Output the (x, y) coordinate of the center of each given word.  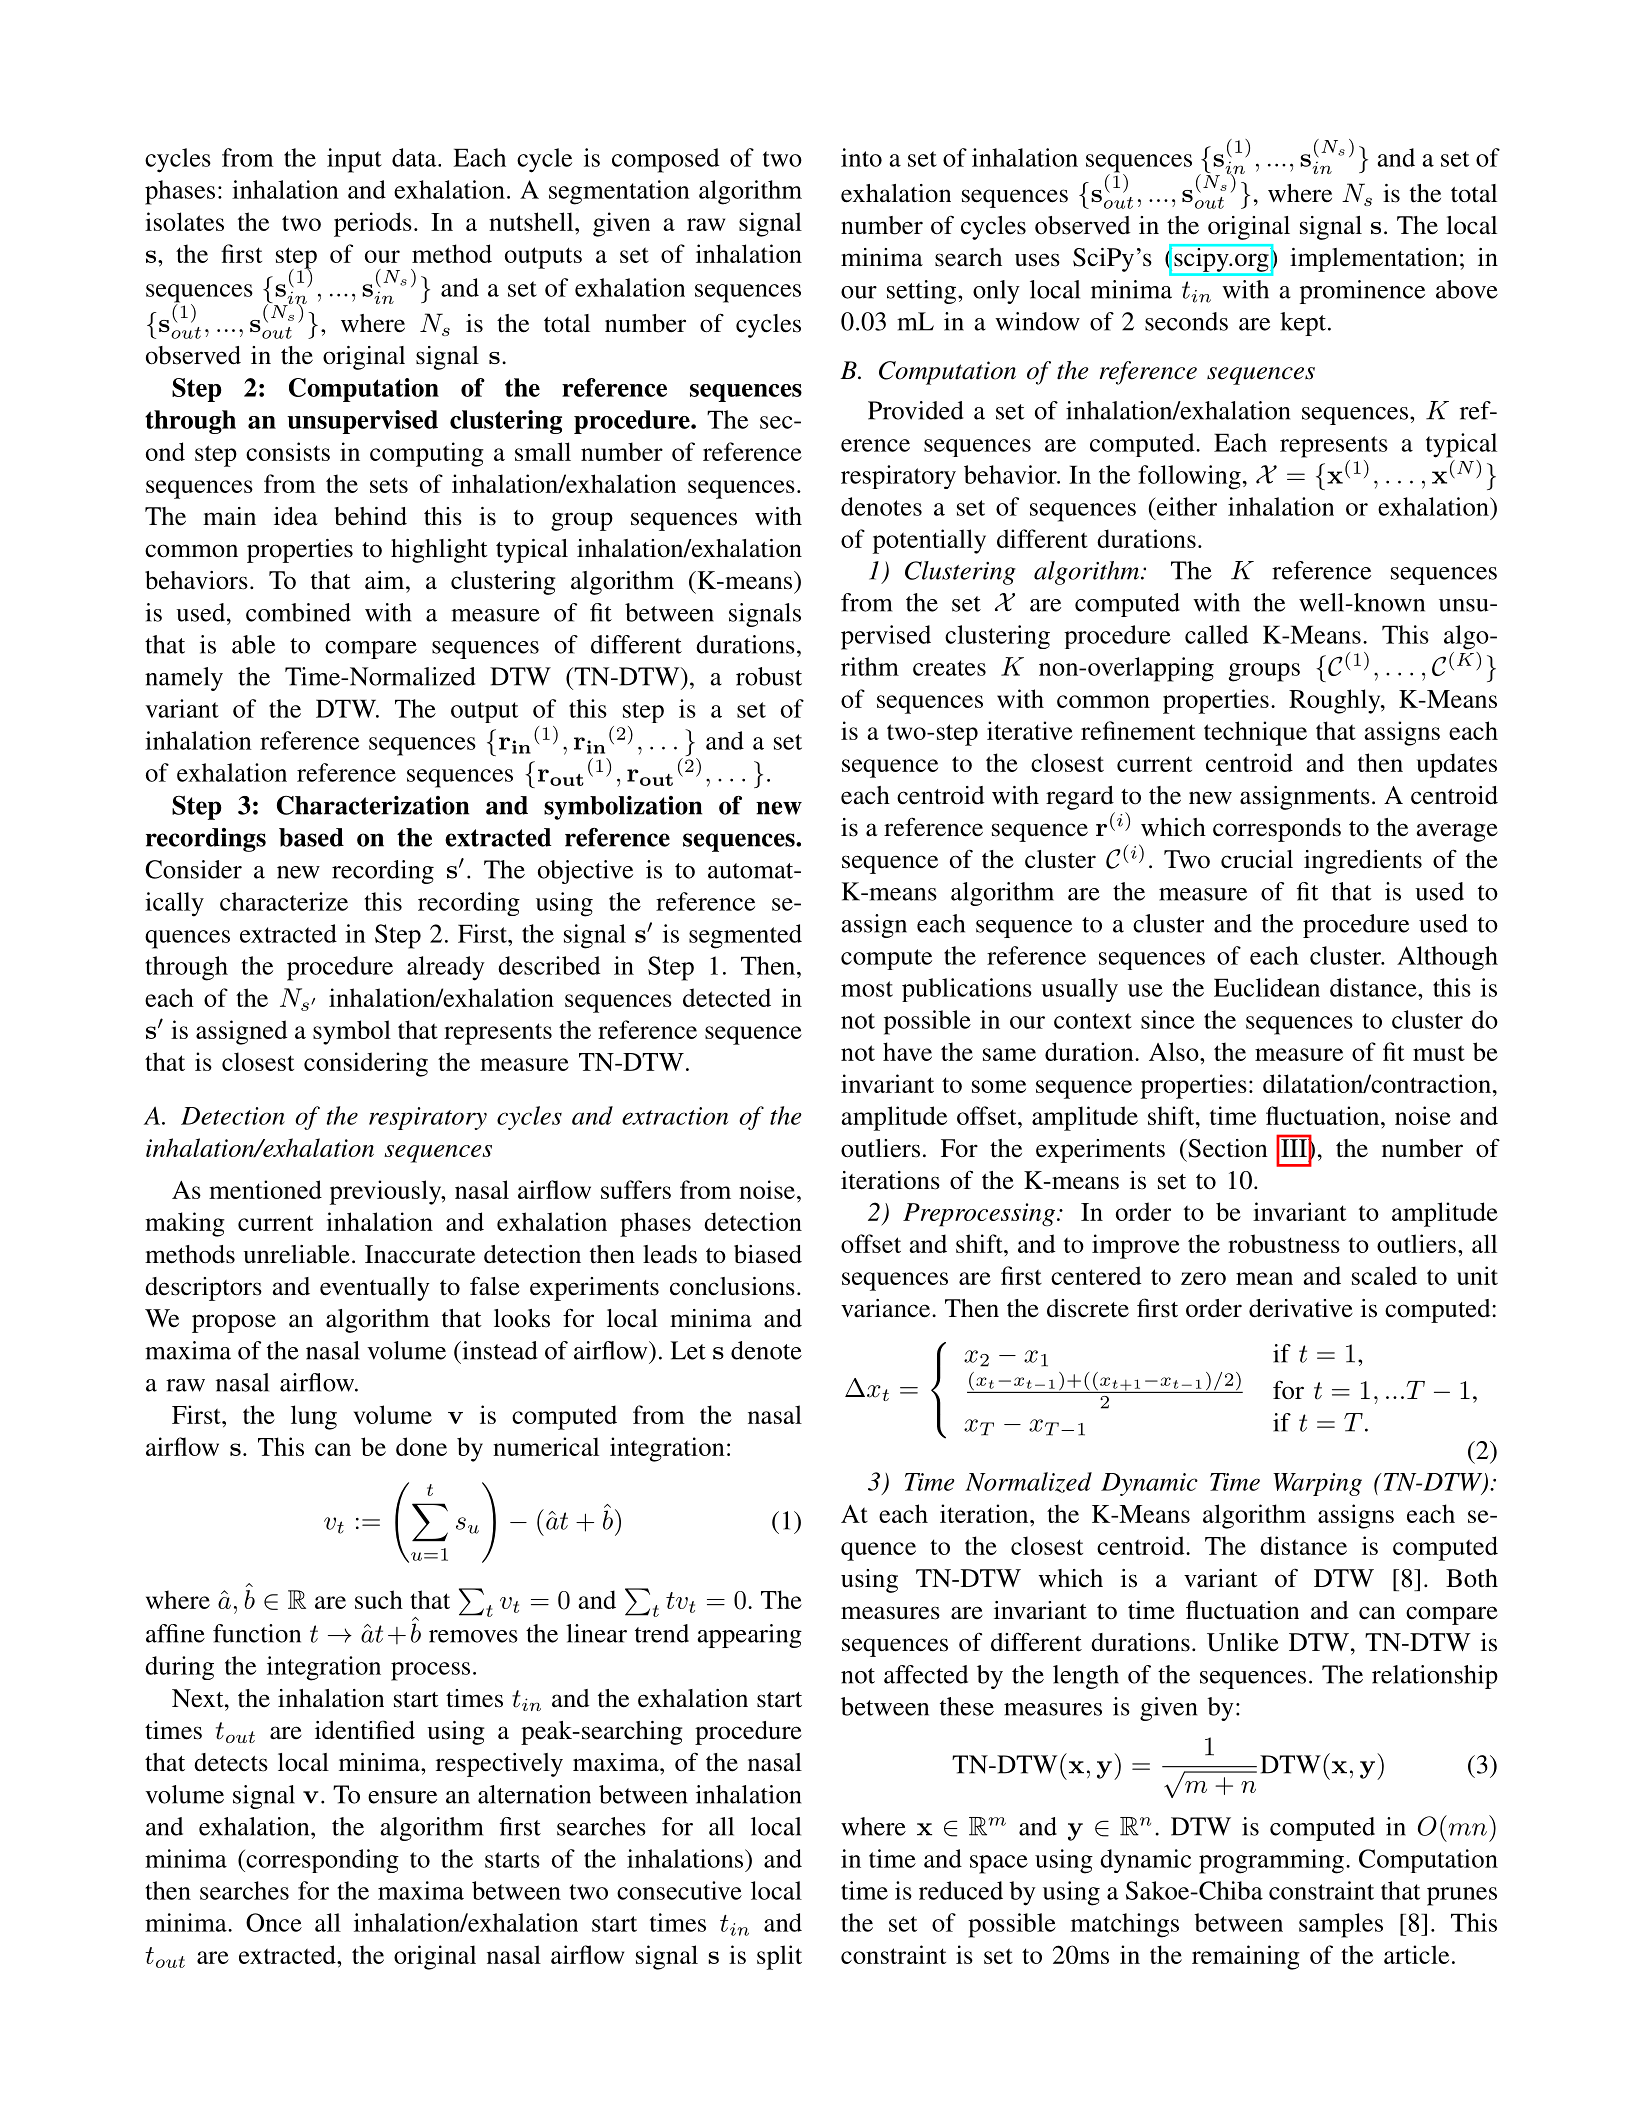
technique (1255, 733)
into (861, 157)
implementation (1374, 260)
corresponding (321, 1861)
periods (373, 224)
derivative (1301, 1308)
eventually (375, 1289)
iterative (1030, 730)
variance (887, 1308)
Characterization (373, 805)
